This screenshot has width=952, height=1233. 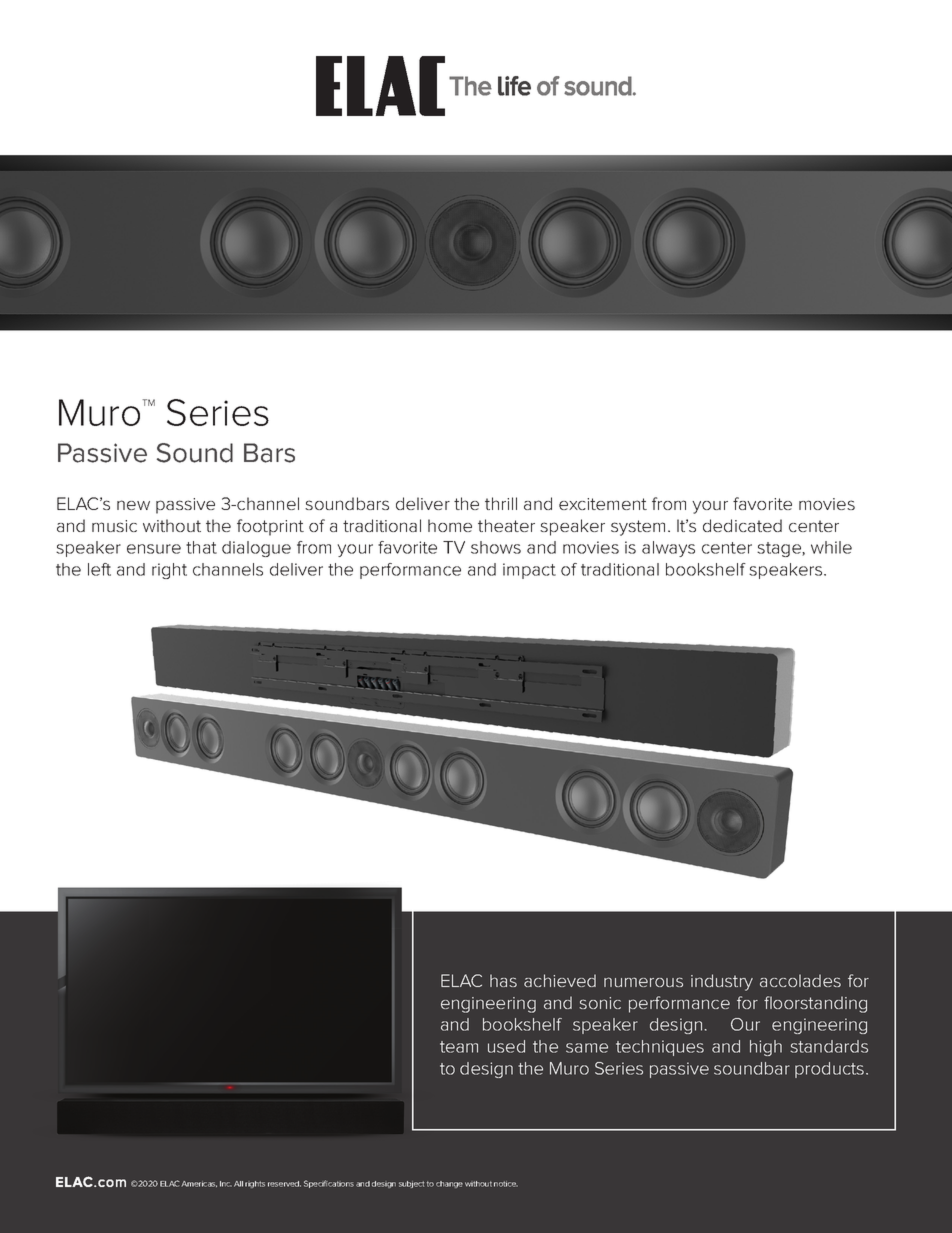 What do you see at coordinates (450, 525) in the screenshot?
I see `home` at bounding box center [450, 525].
